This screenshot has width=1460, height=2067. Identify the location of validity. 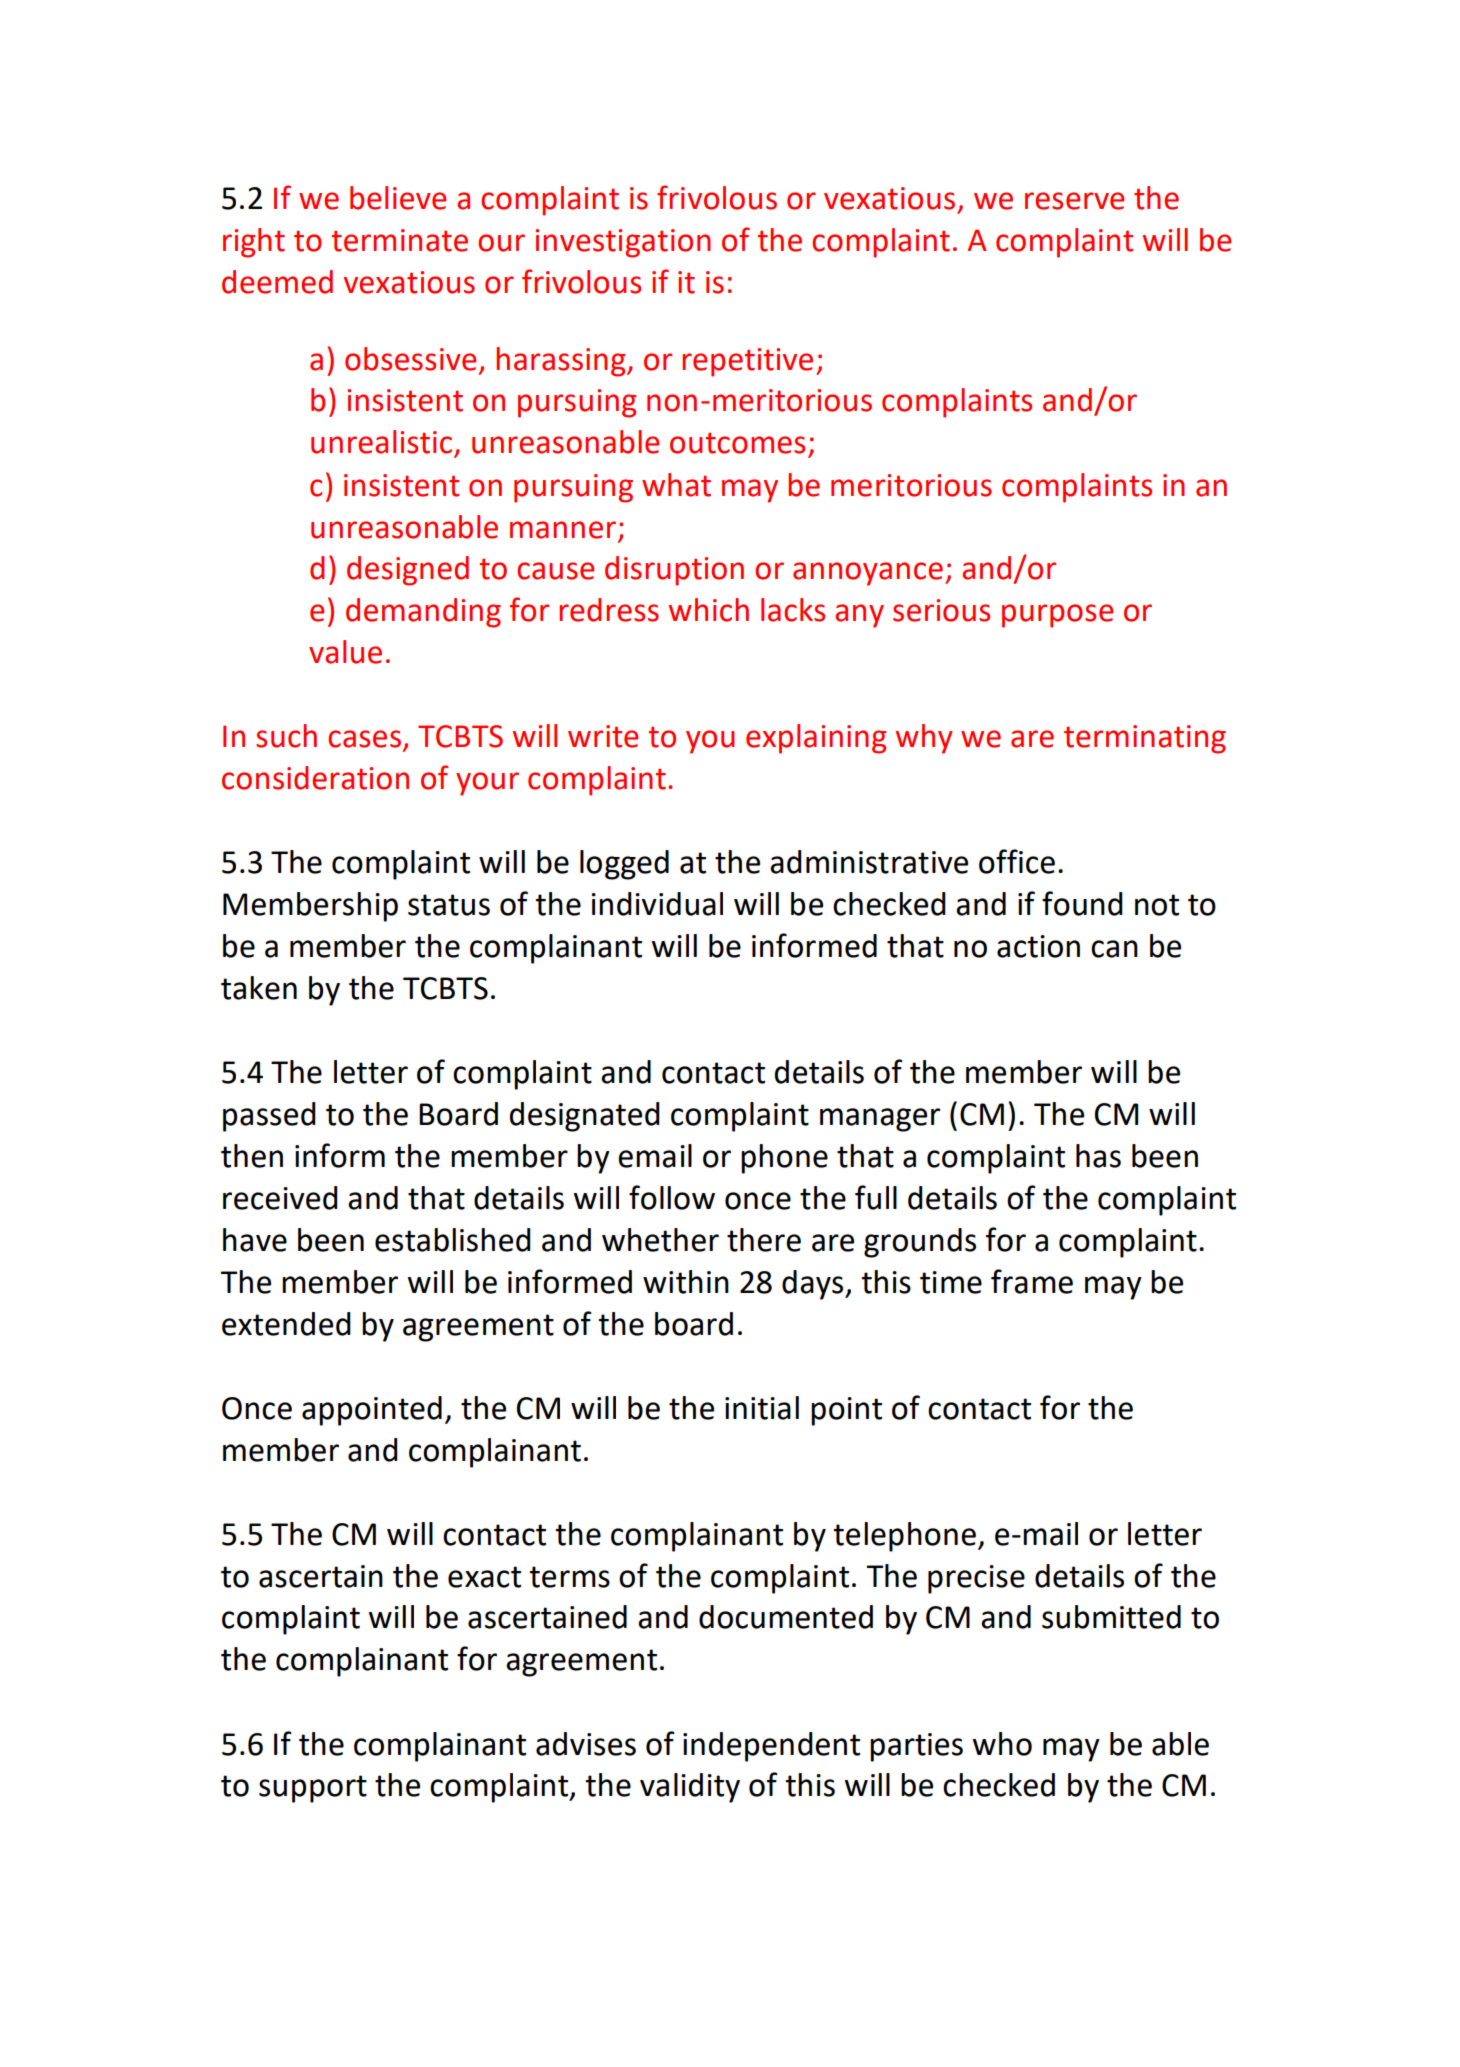
(690, 1788).
